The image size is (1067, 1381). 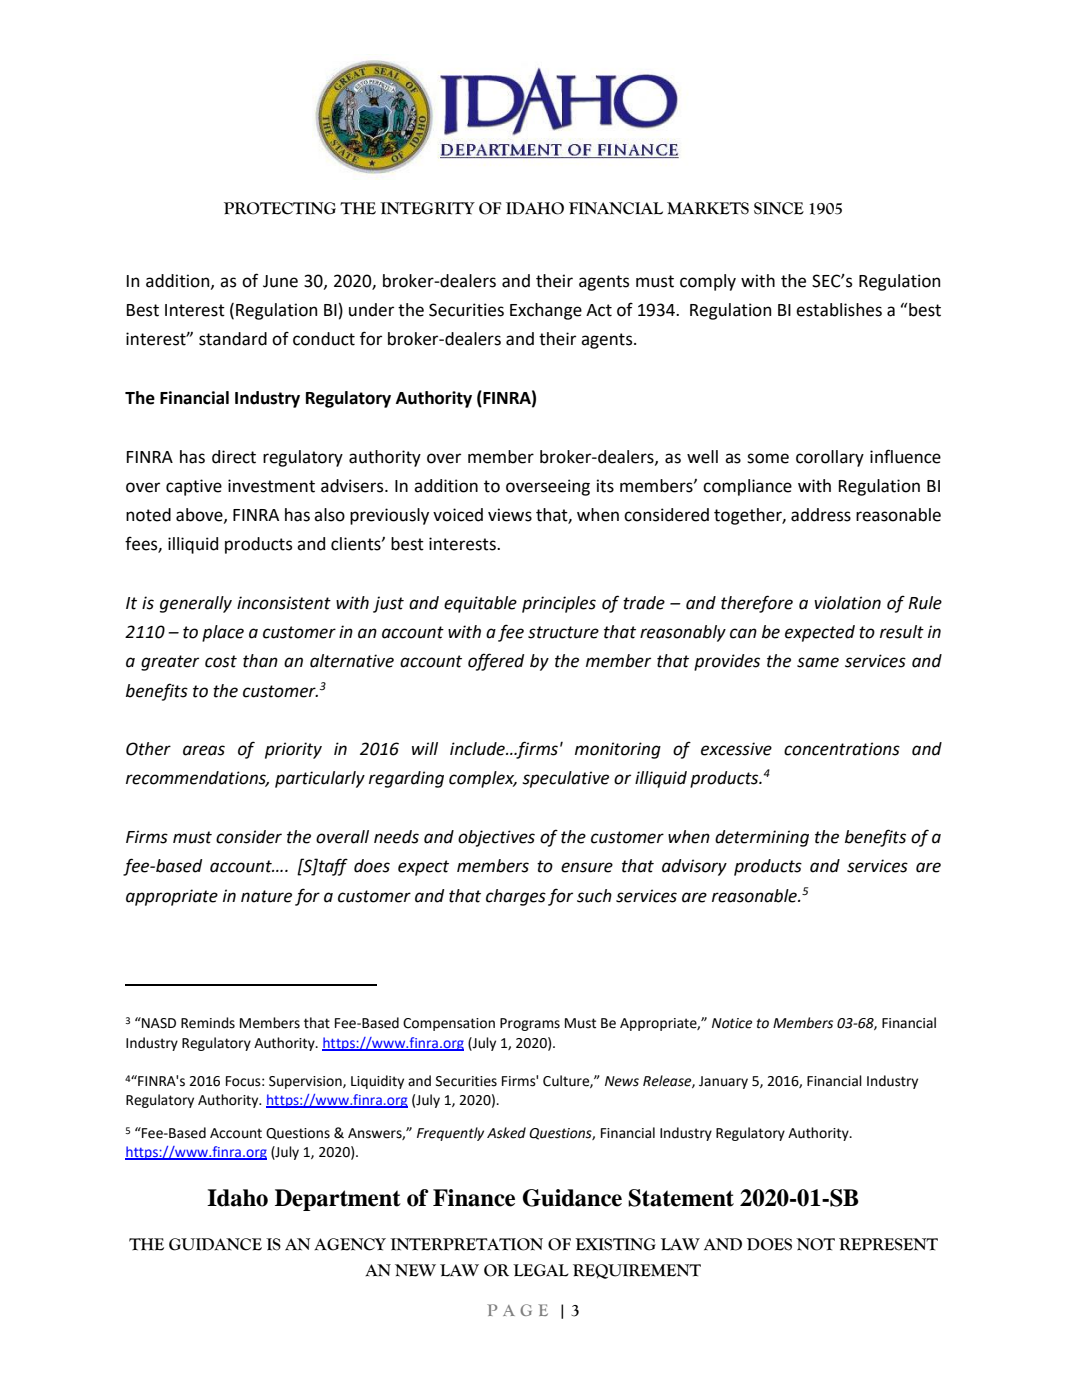 I want to click on LEGAL, so click(x=541, y=1270).
